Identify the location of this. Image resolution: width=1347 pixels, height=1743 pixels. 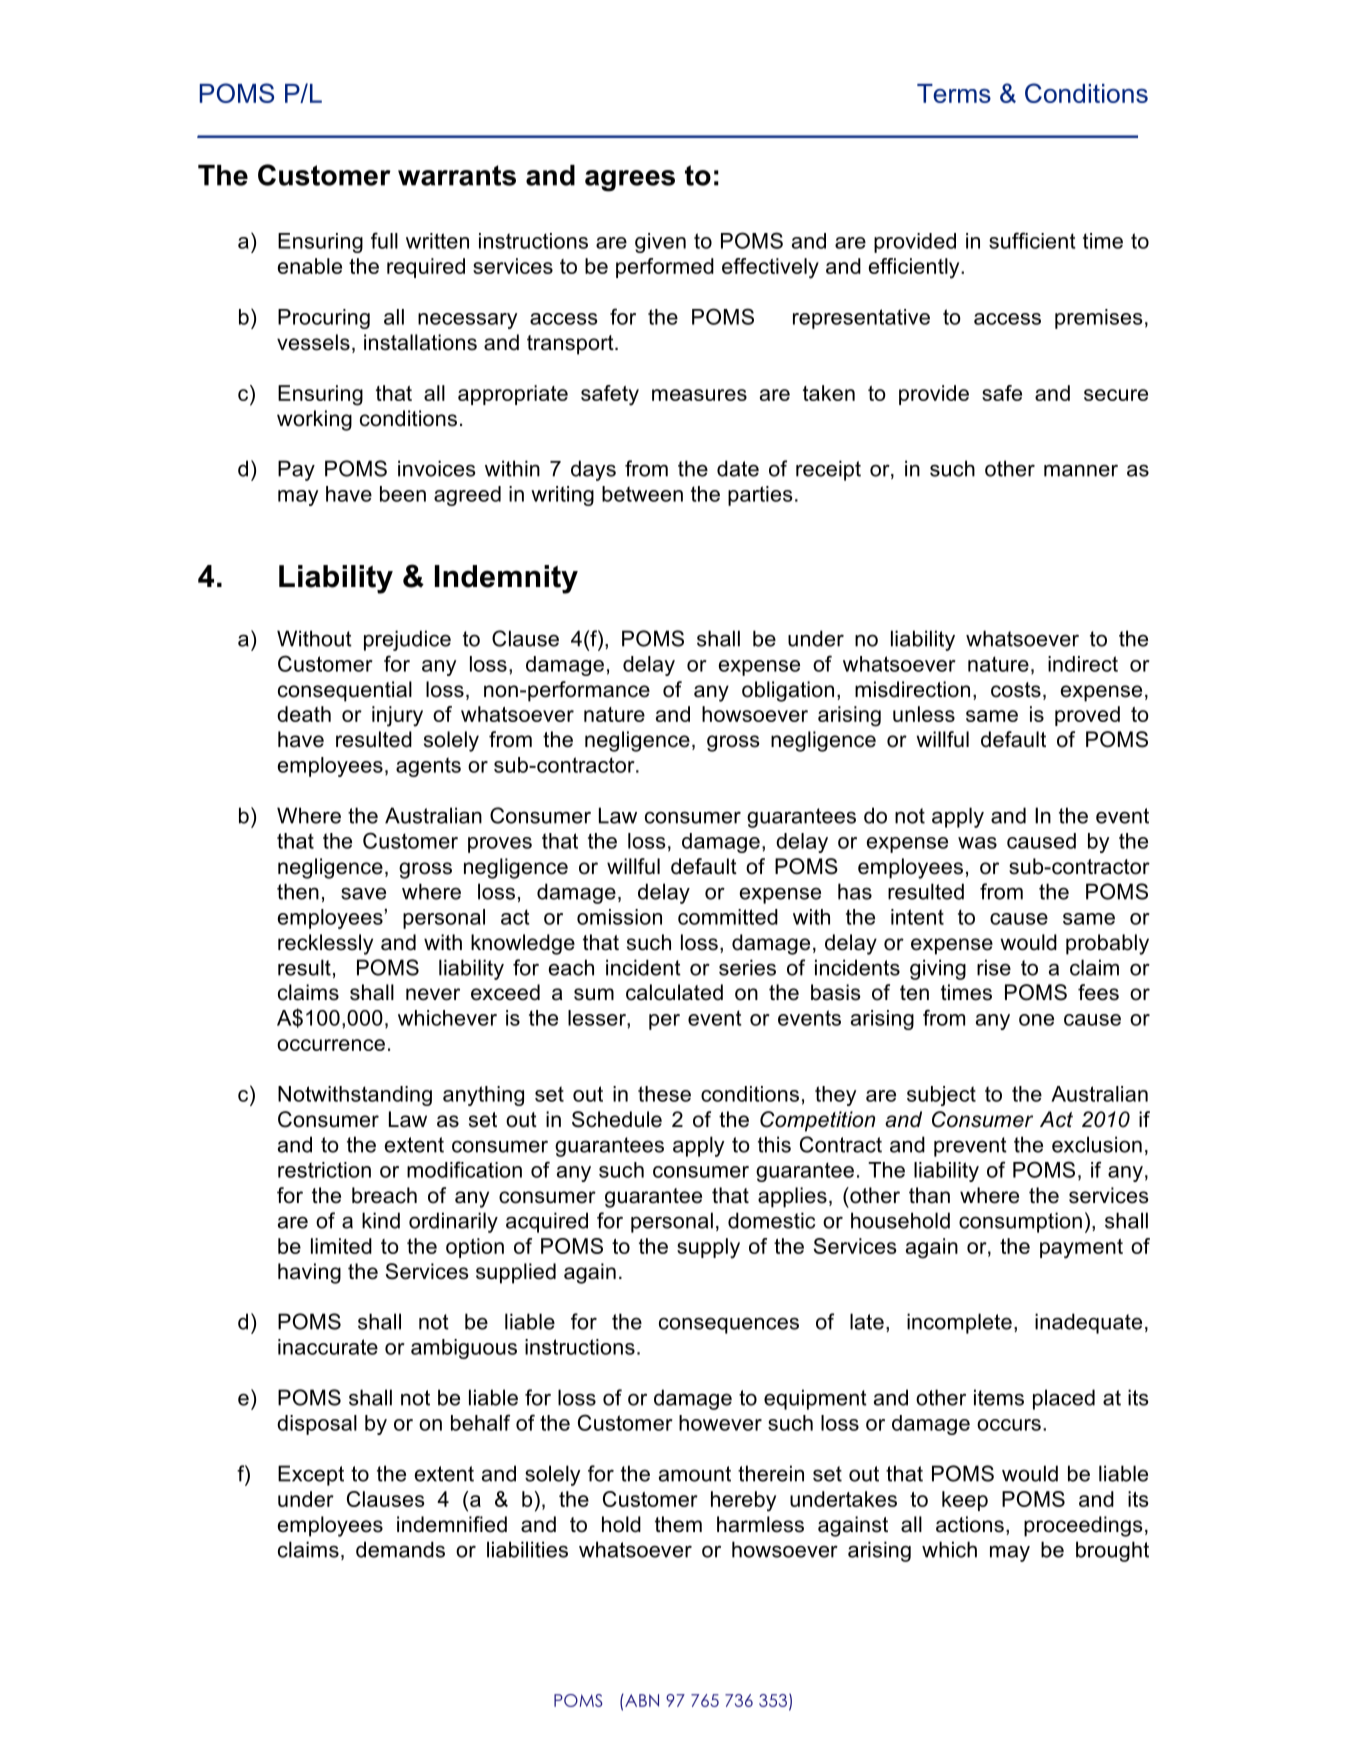
(774, 1144).
